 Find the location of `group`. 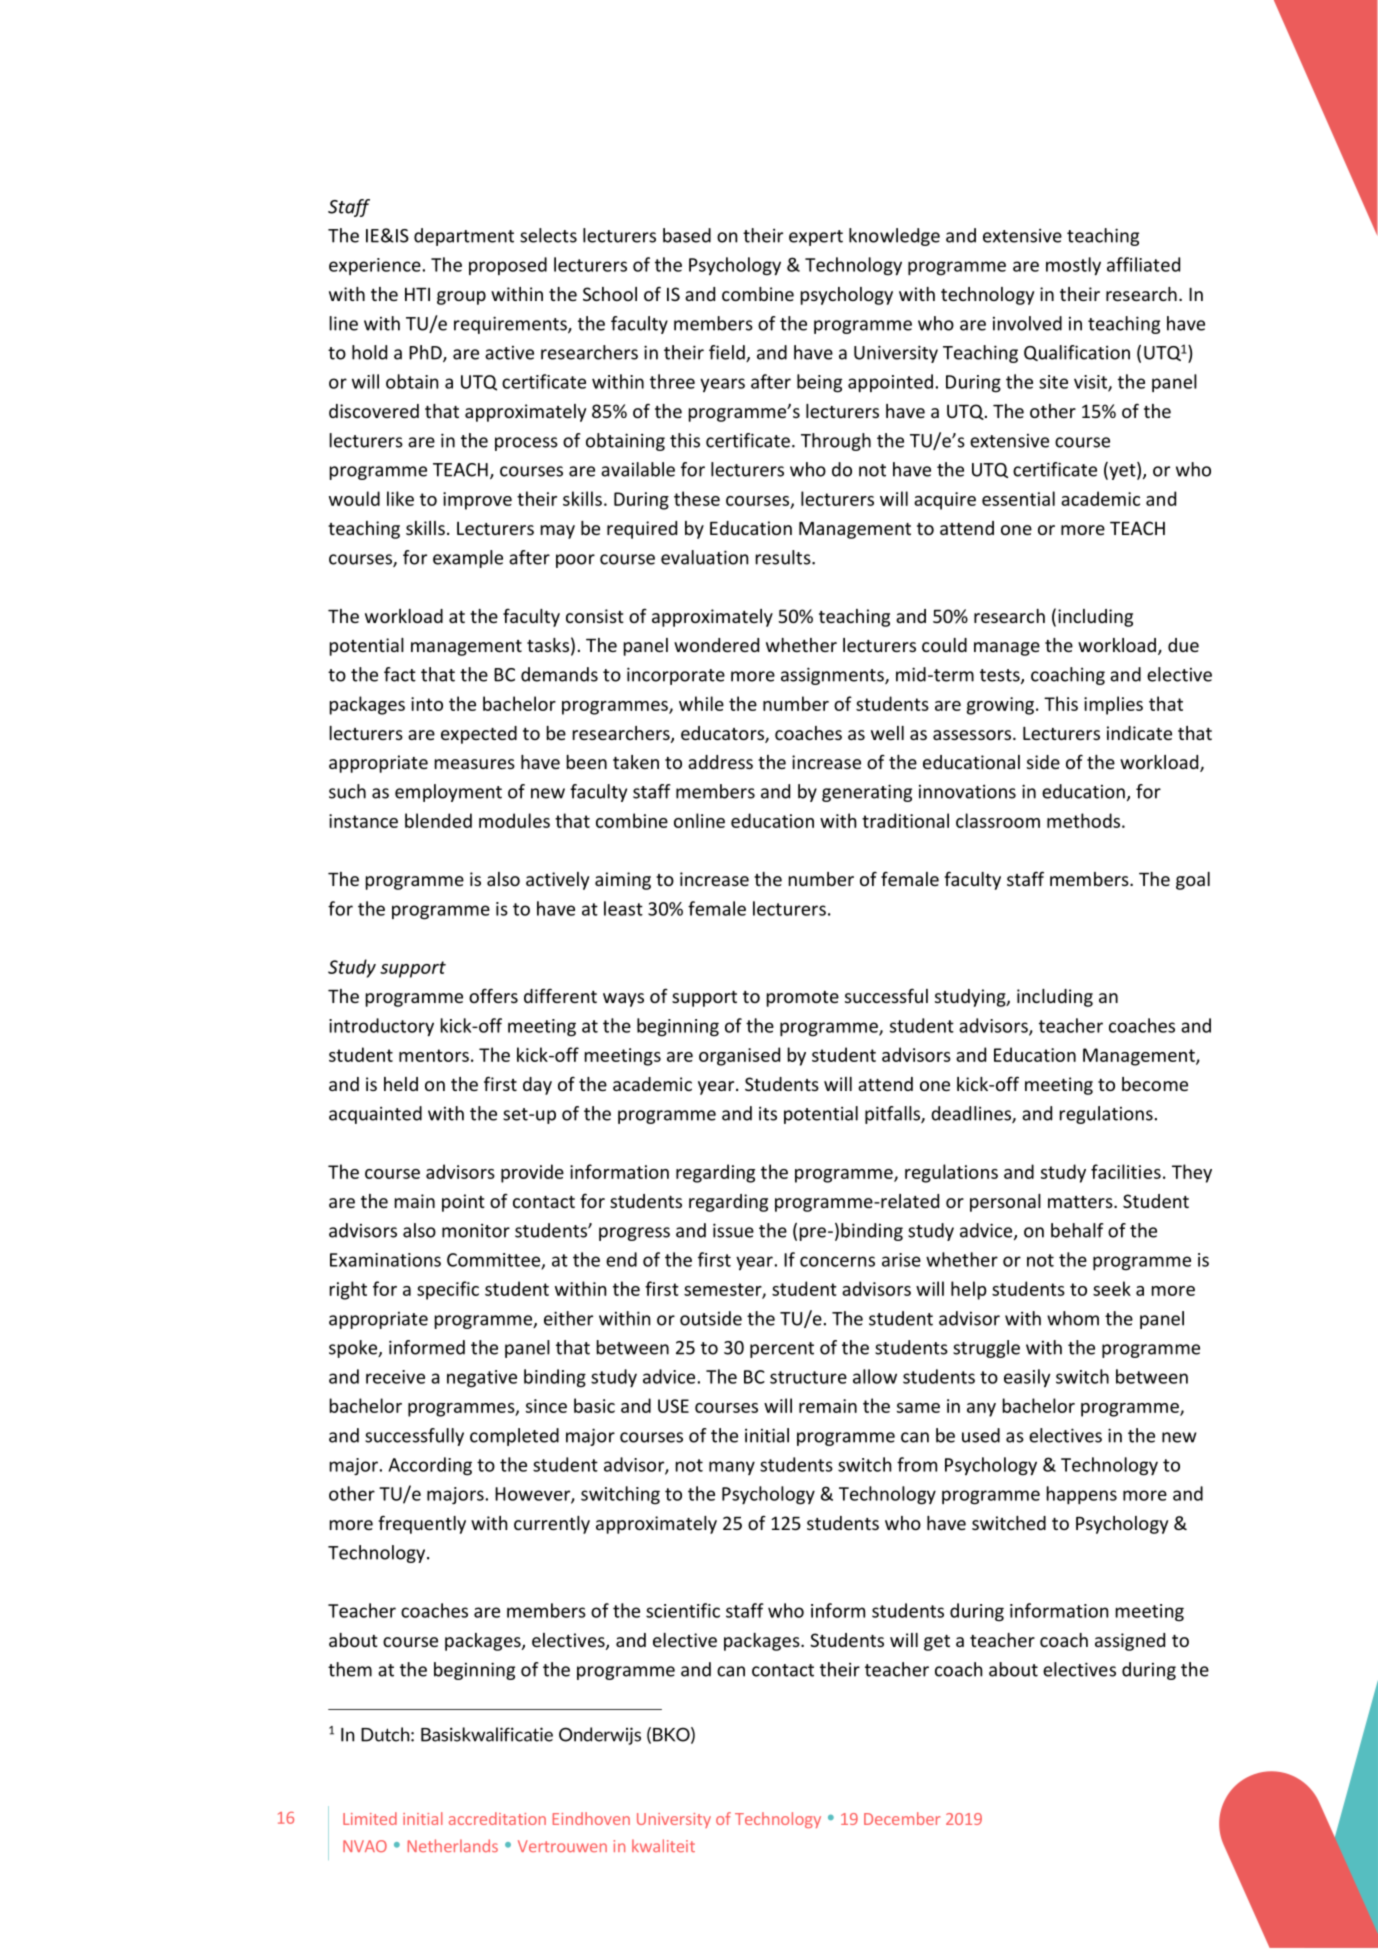

group is located at coordinates (461, 298).
